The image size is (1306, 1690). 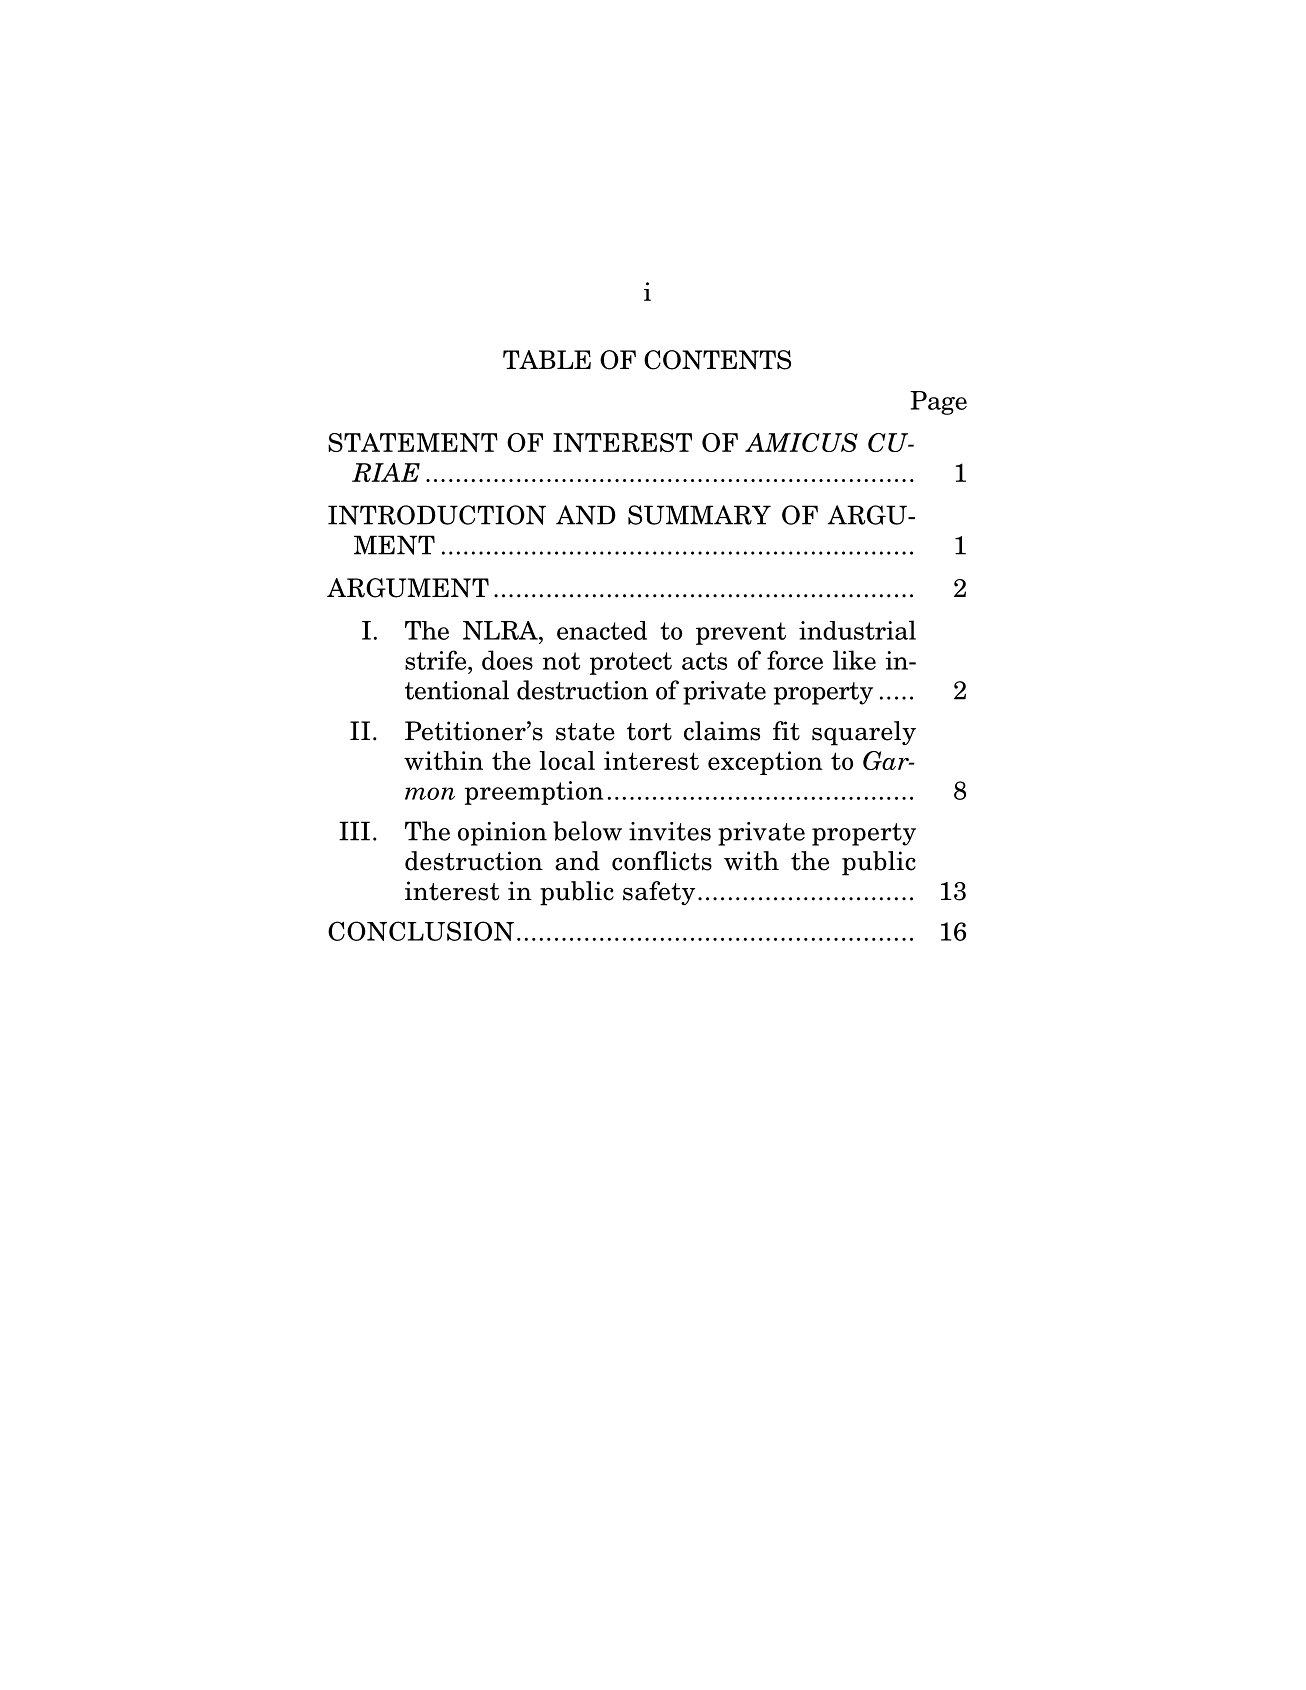 What do you see at coordinates (717, 360) in the screenshot?
I see `CONTENTS` at bounding box center [717, 360].
